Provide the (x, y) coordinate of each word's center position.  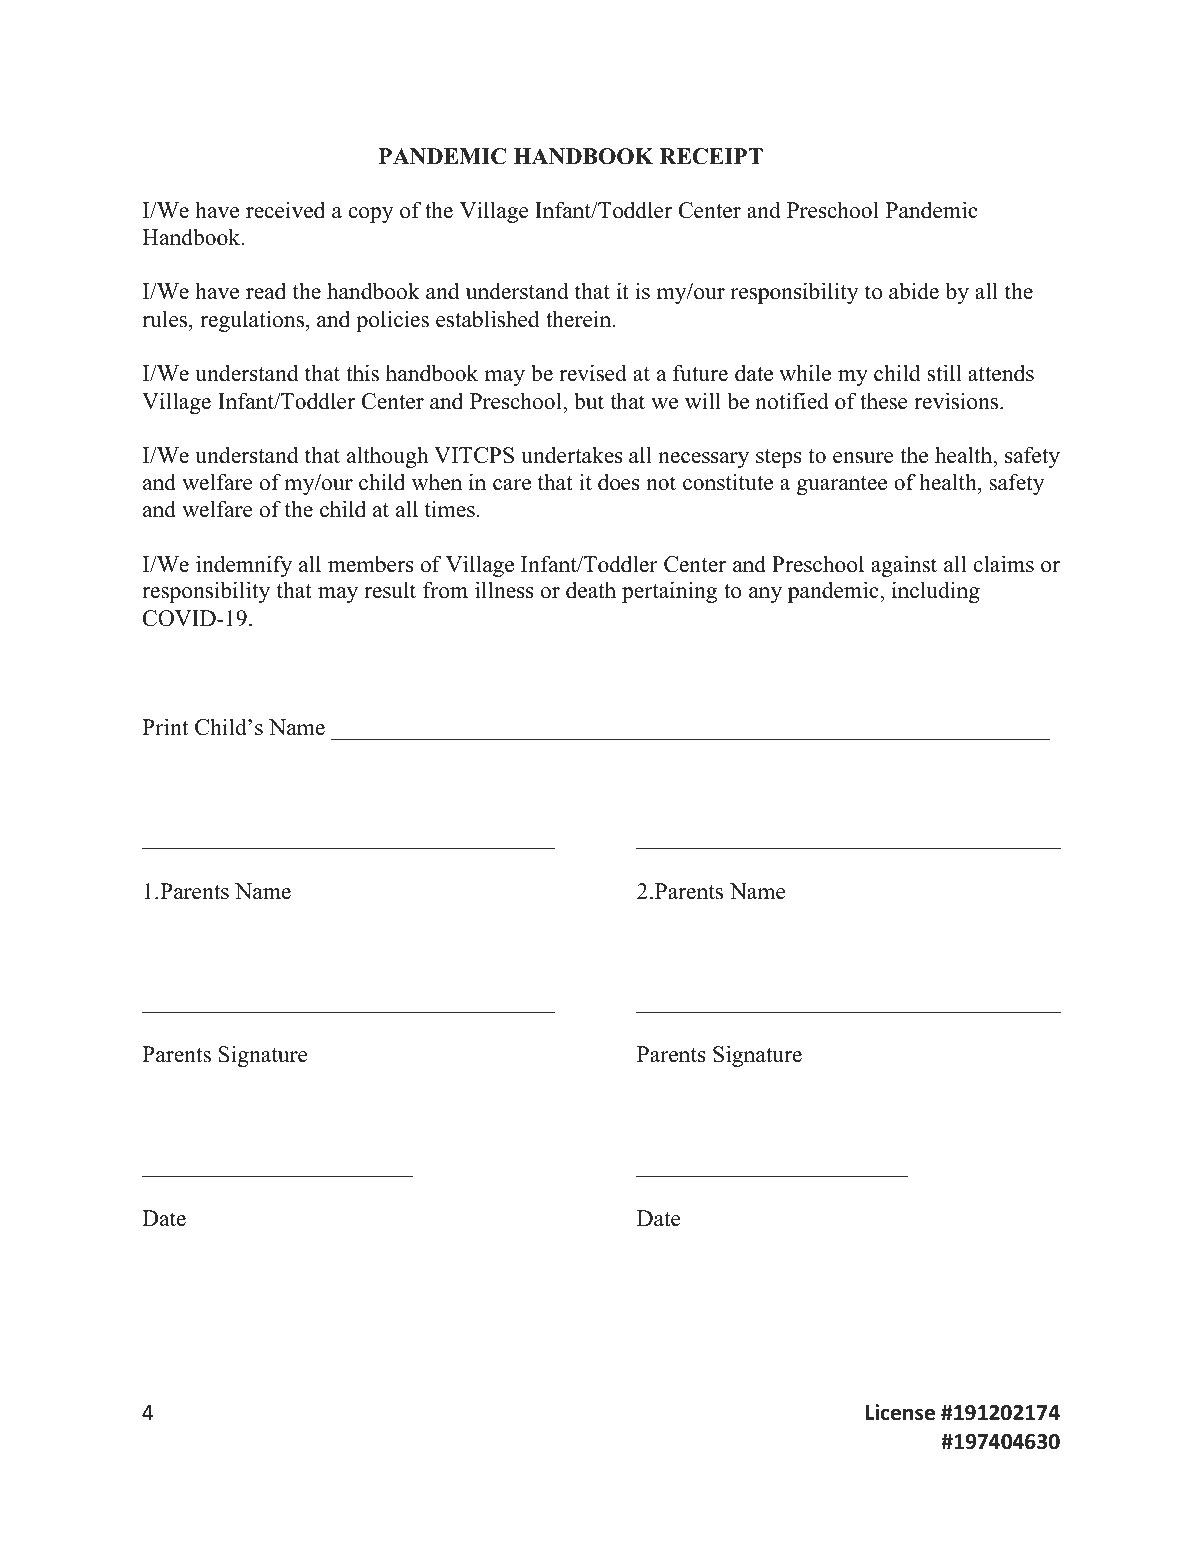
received (285, 210)
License (900, 1412)
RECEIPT (711, 156)
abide (914, 291)
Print (165, 726)
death (591, 590)
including (936, 592)
